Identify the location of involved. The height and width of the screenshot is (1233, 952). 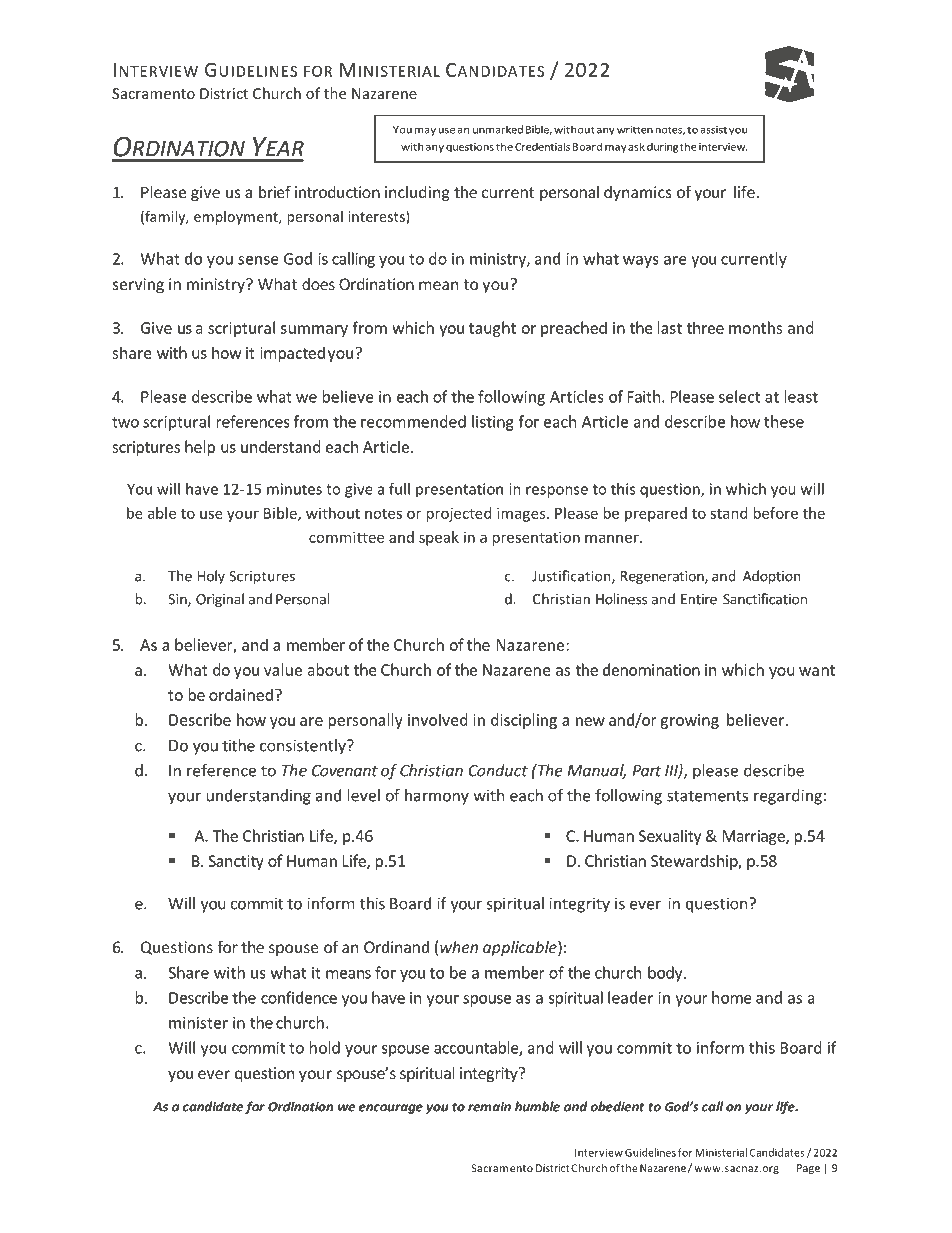
(438, 719).
